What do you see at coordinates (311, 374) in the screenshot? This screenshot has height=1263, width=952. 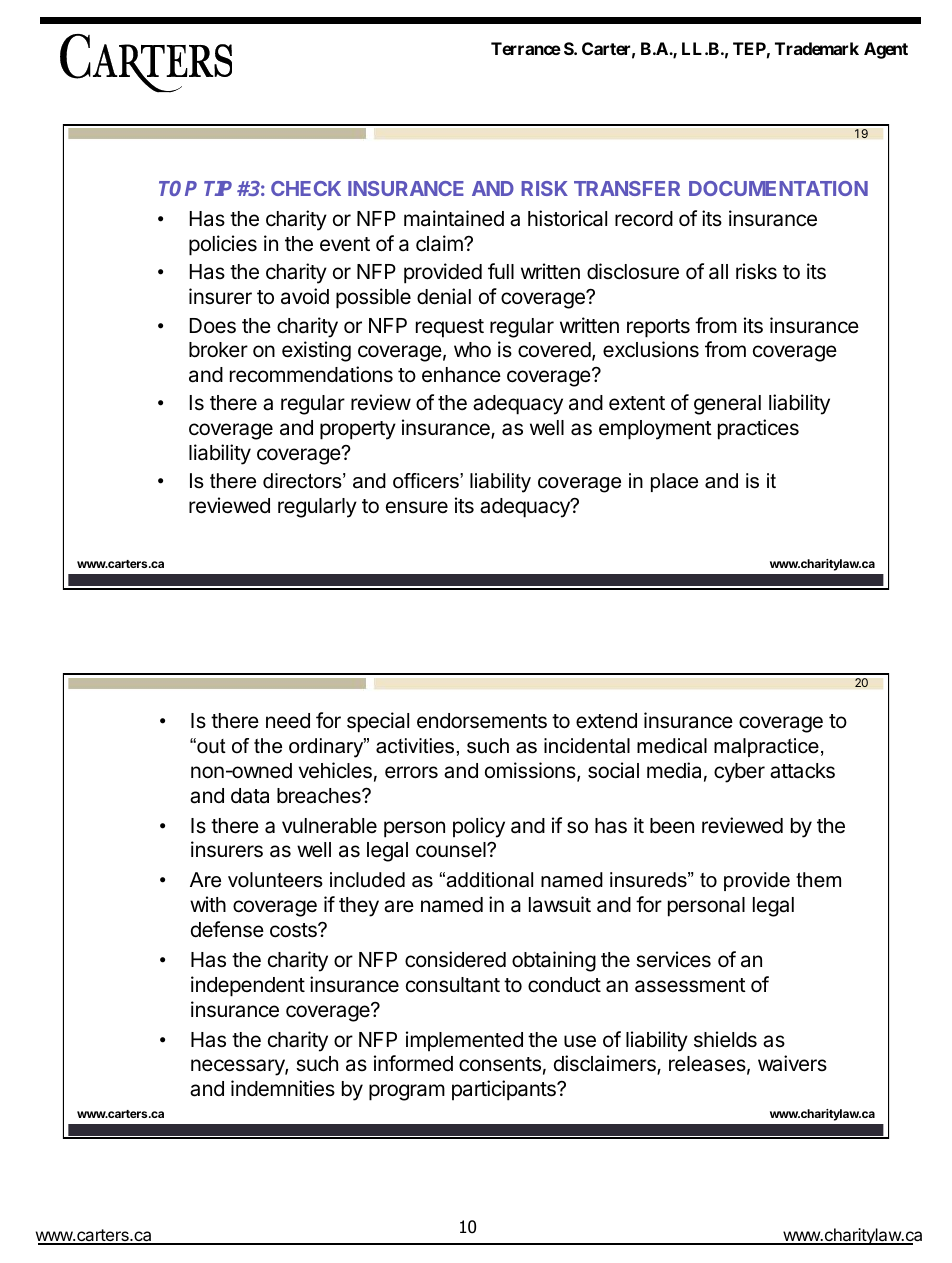 I see `recommendations` at bounding box center [311, 374].
